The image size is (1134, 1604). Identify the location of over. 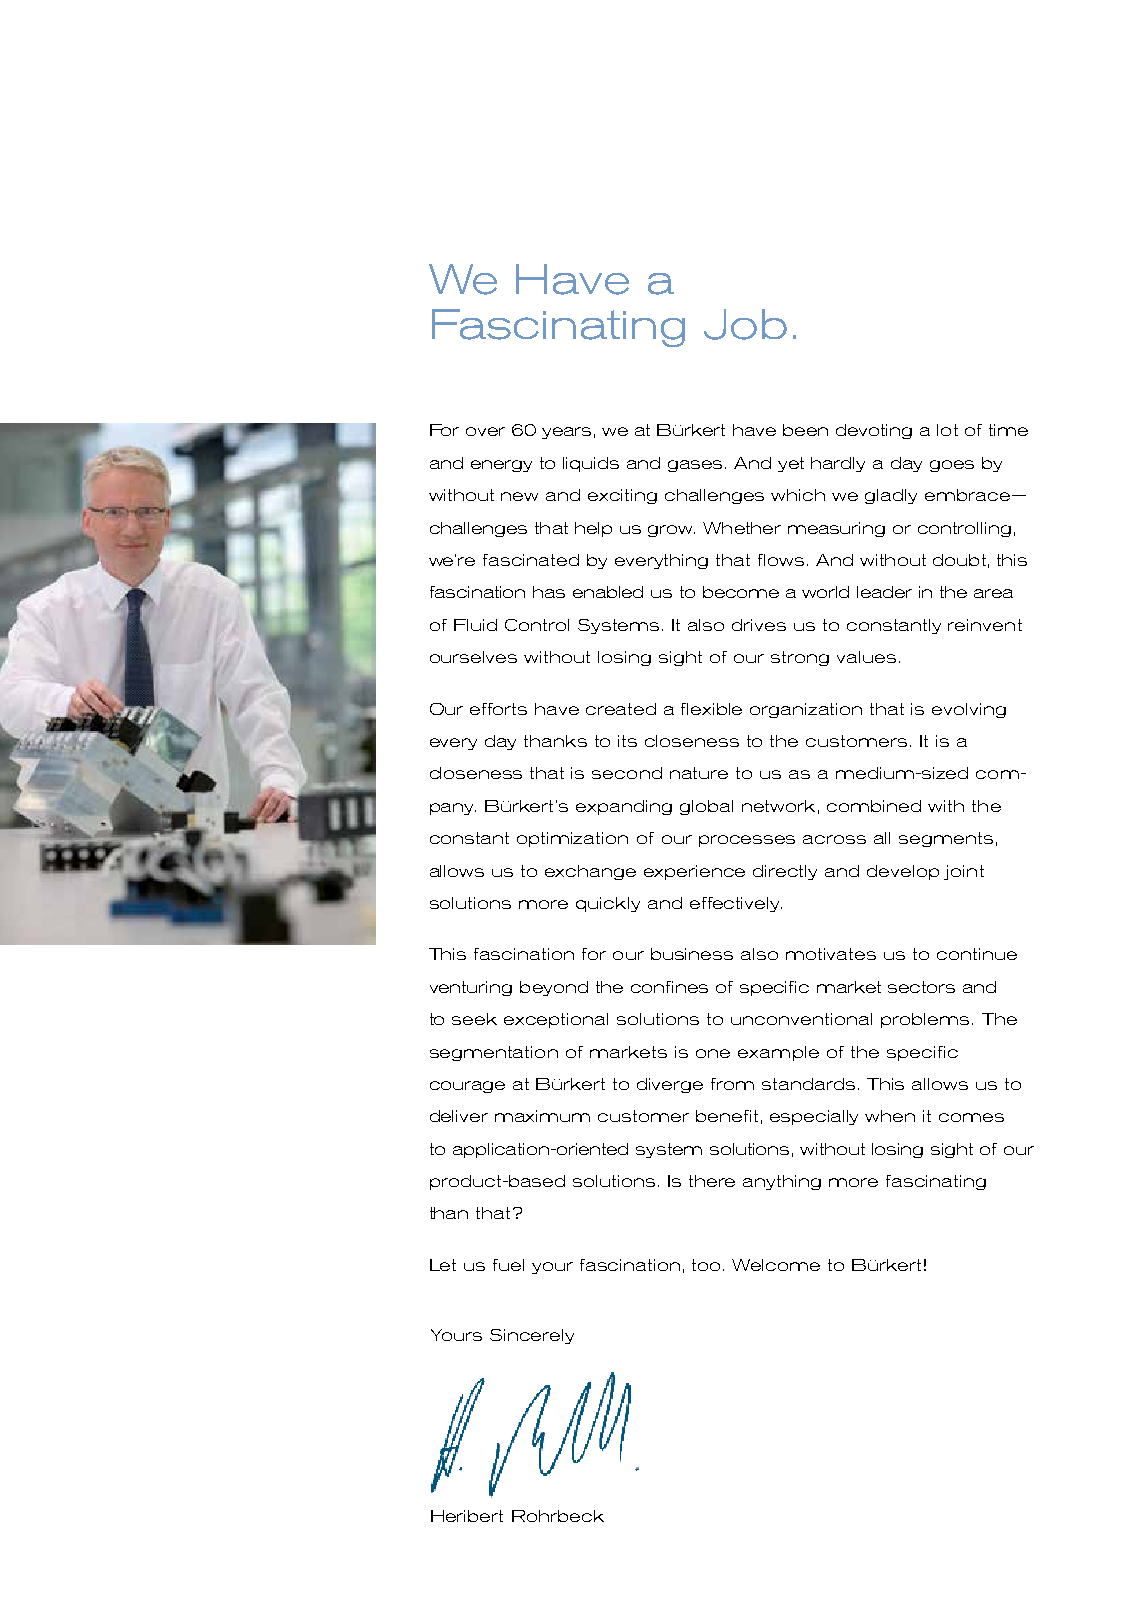
(485, 431).
